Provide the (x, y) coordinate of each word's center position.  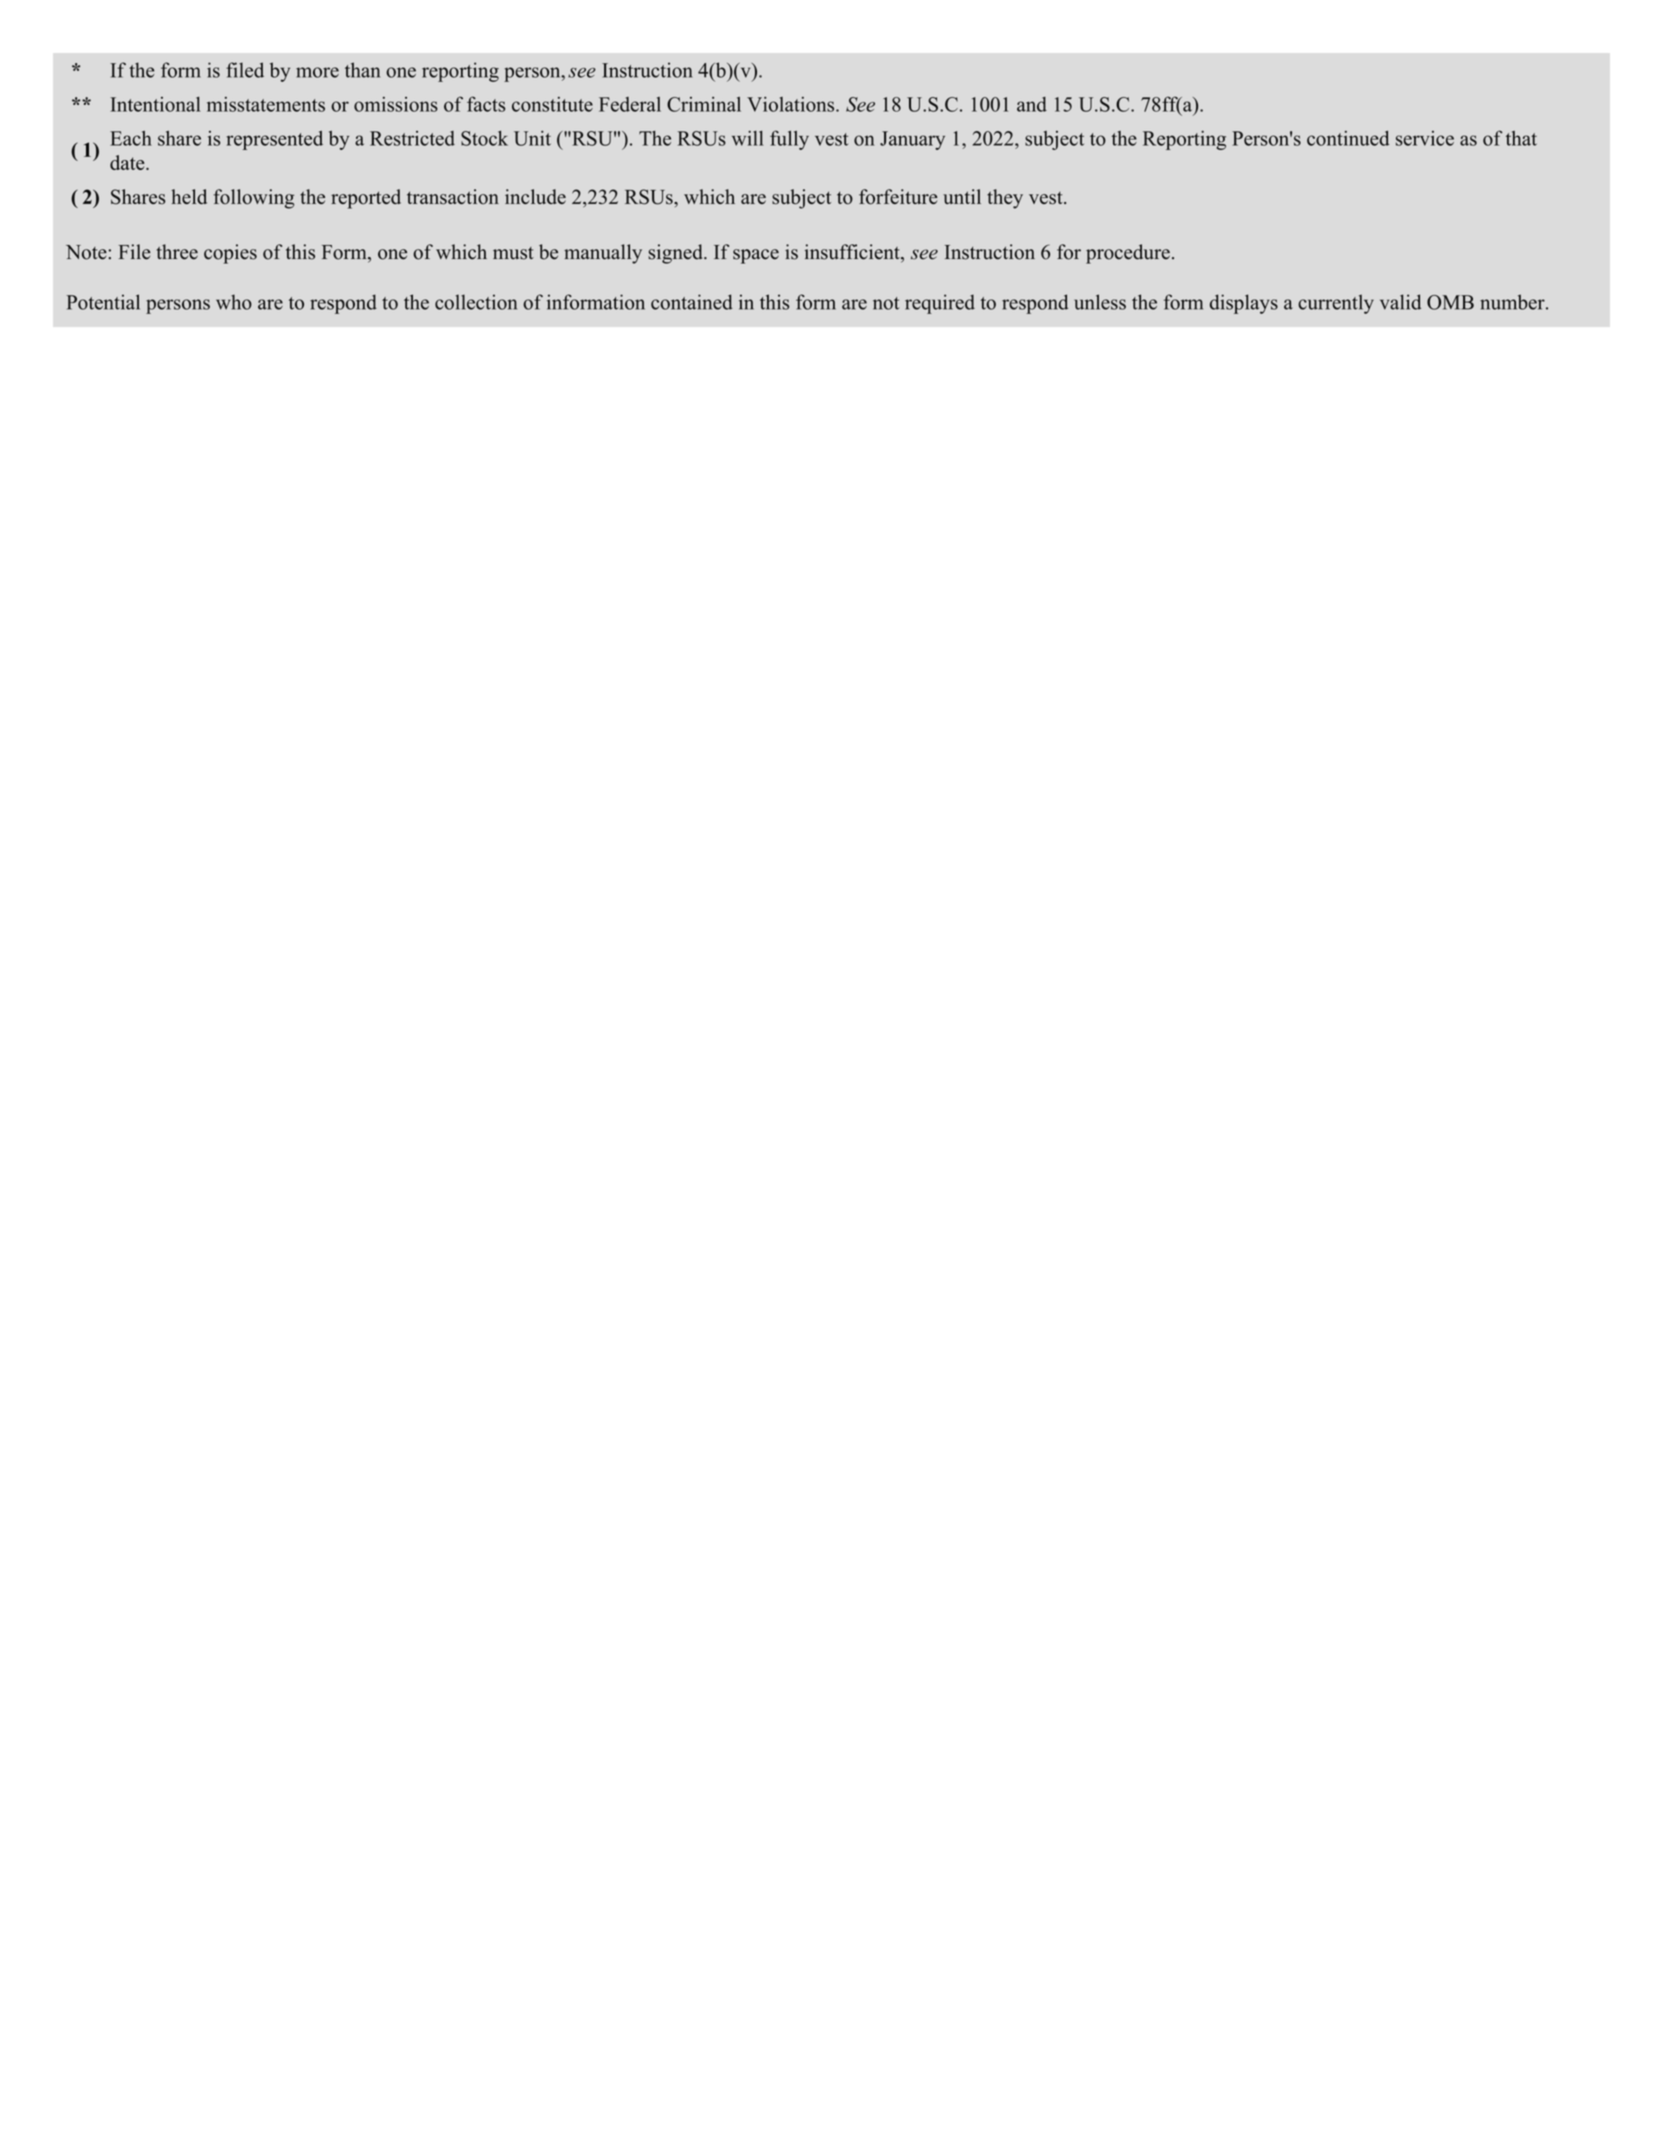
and (1032, 104)
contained (692, 302)
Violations (792, 104)
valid (1400, 302)
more (317, 72)
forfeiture (898, 197)
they (1005, 199)
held (189, 196)
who (234, 302)
